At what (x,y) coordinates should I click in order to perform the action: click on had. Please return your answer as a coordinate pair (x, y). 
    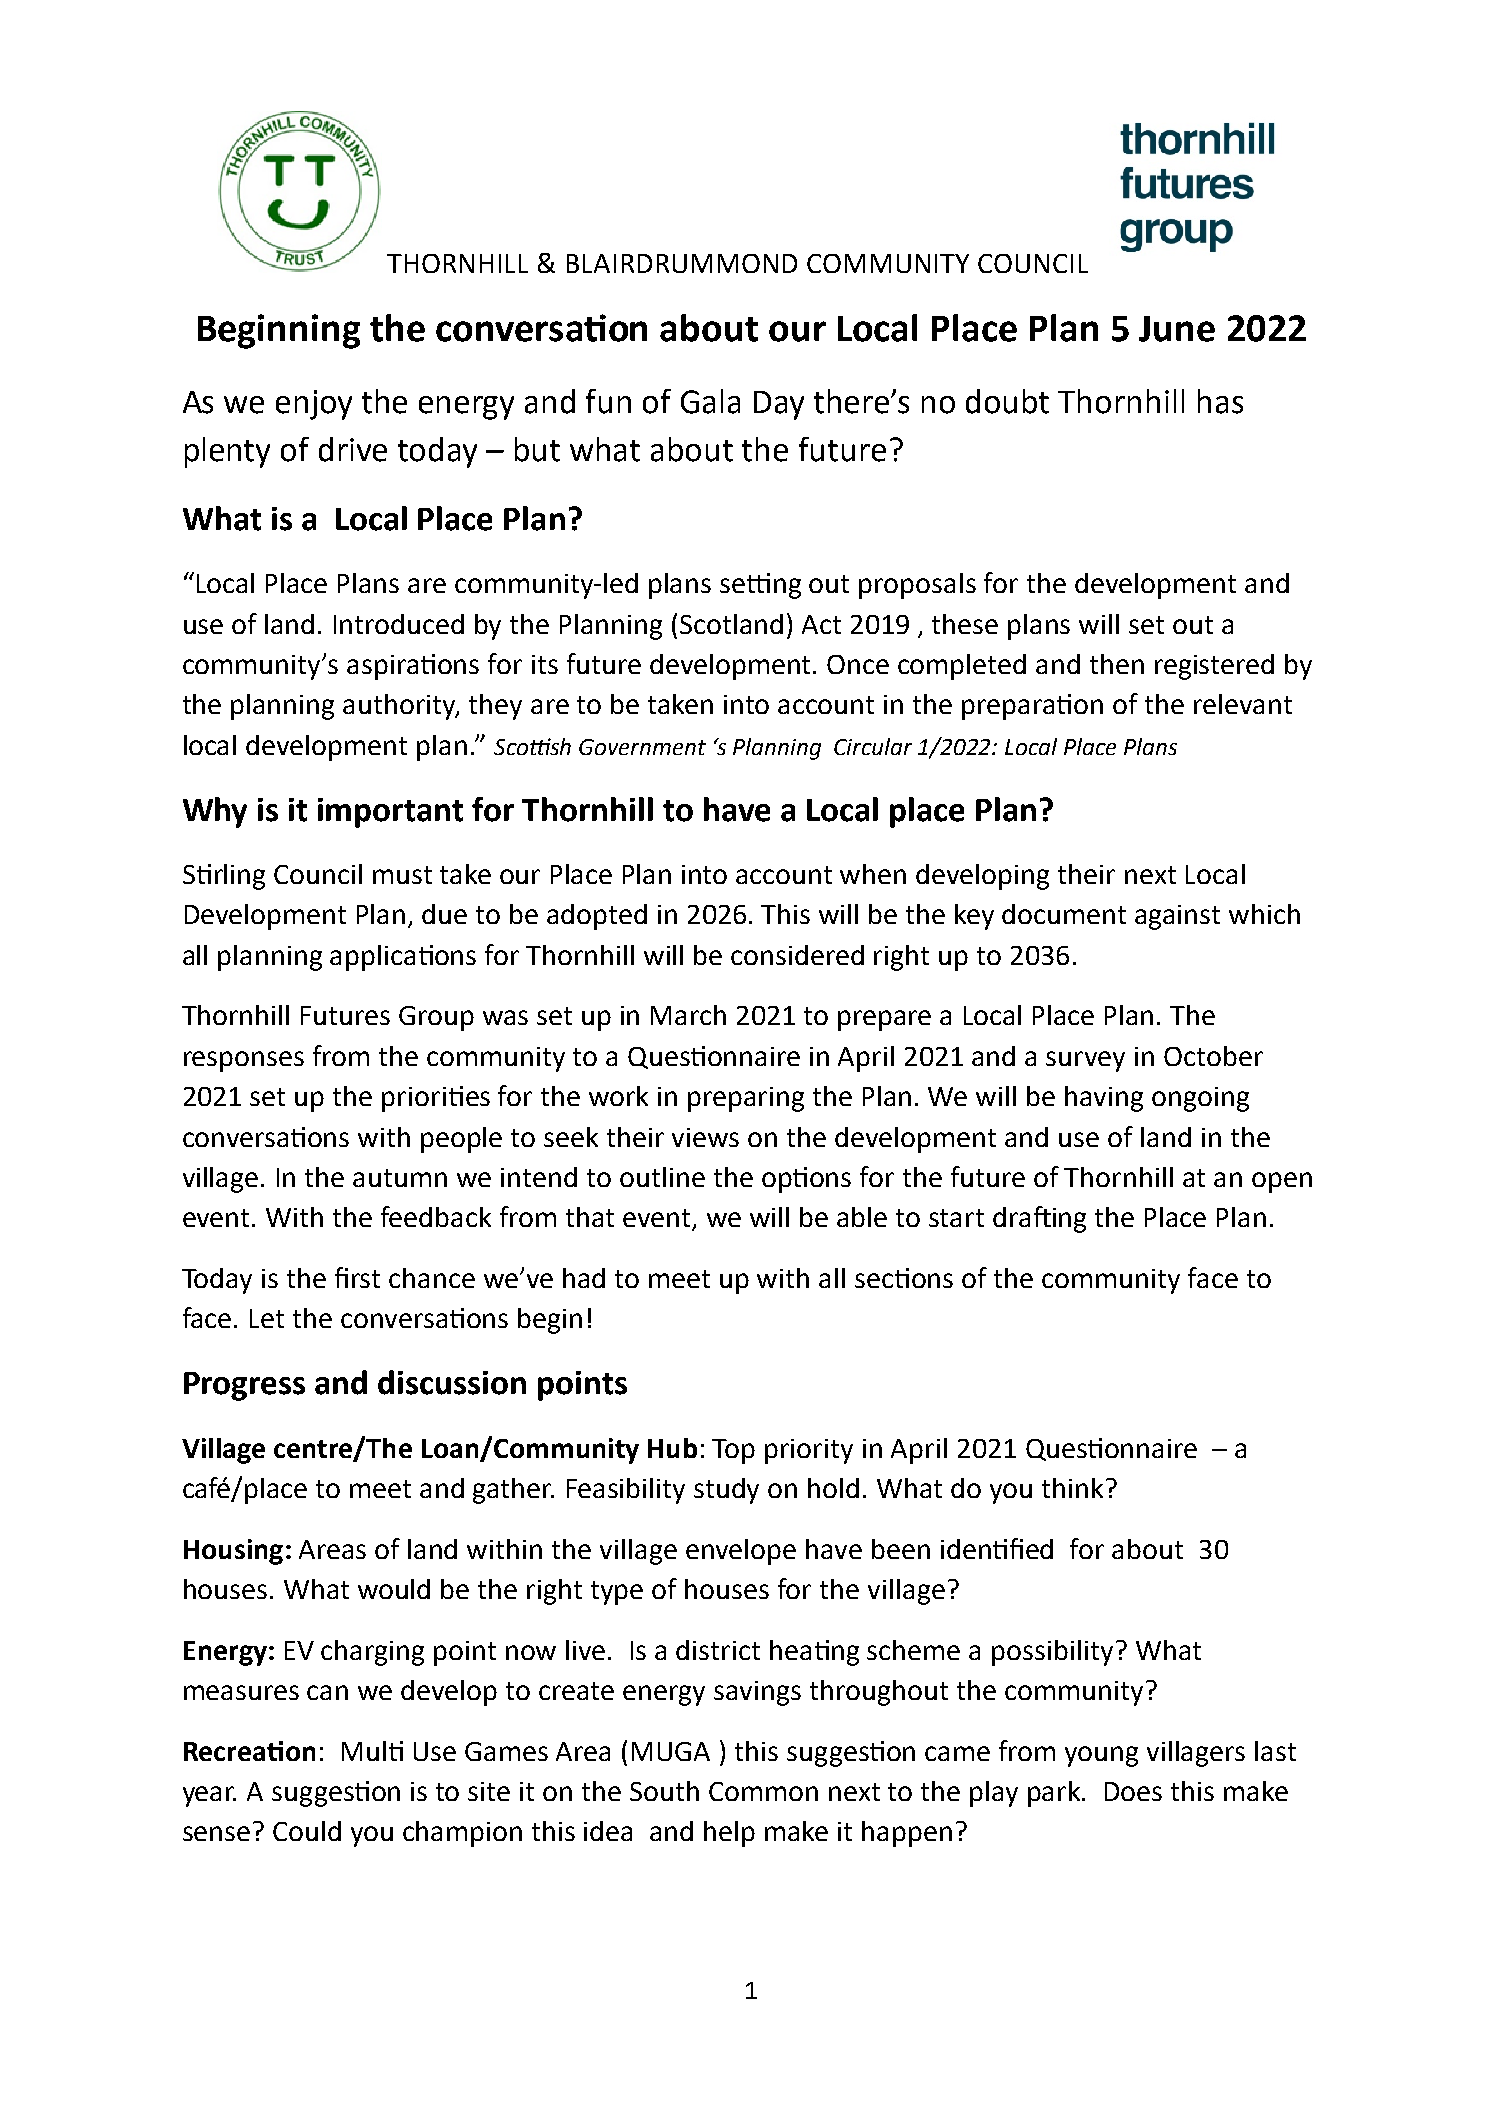
    Looking at the image, I should click on (584, 1278).
